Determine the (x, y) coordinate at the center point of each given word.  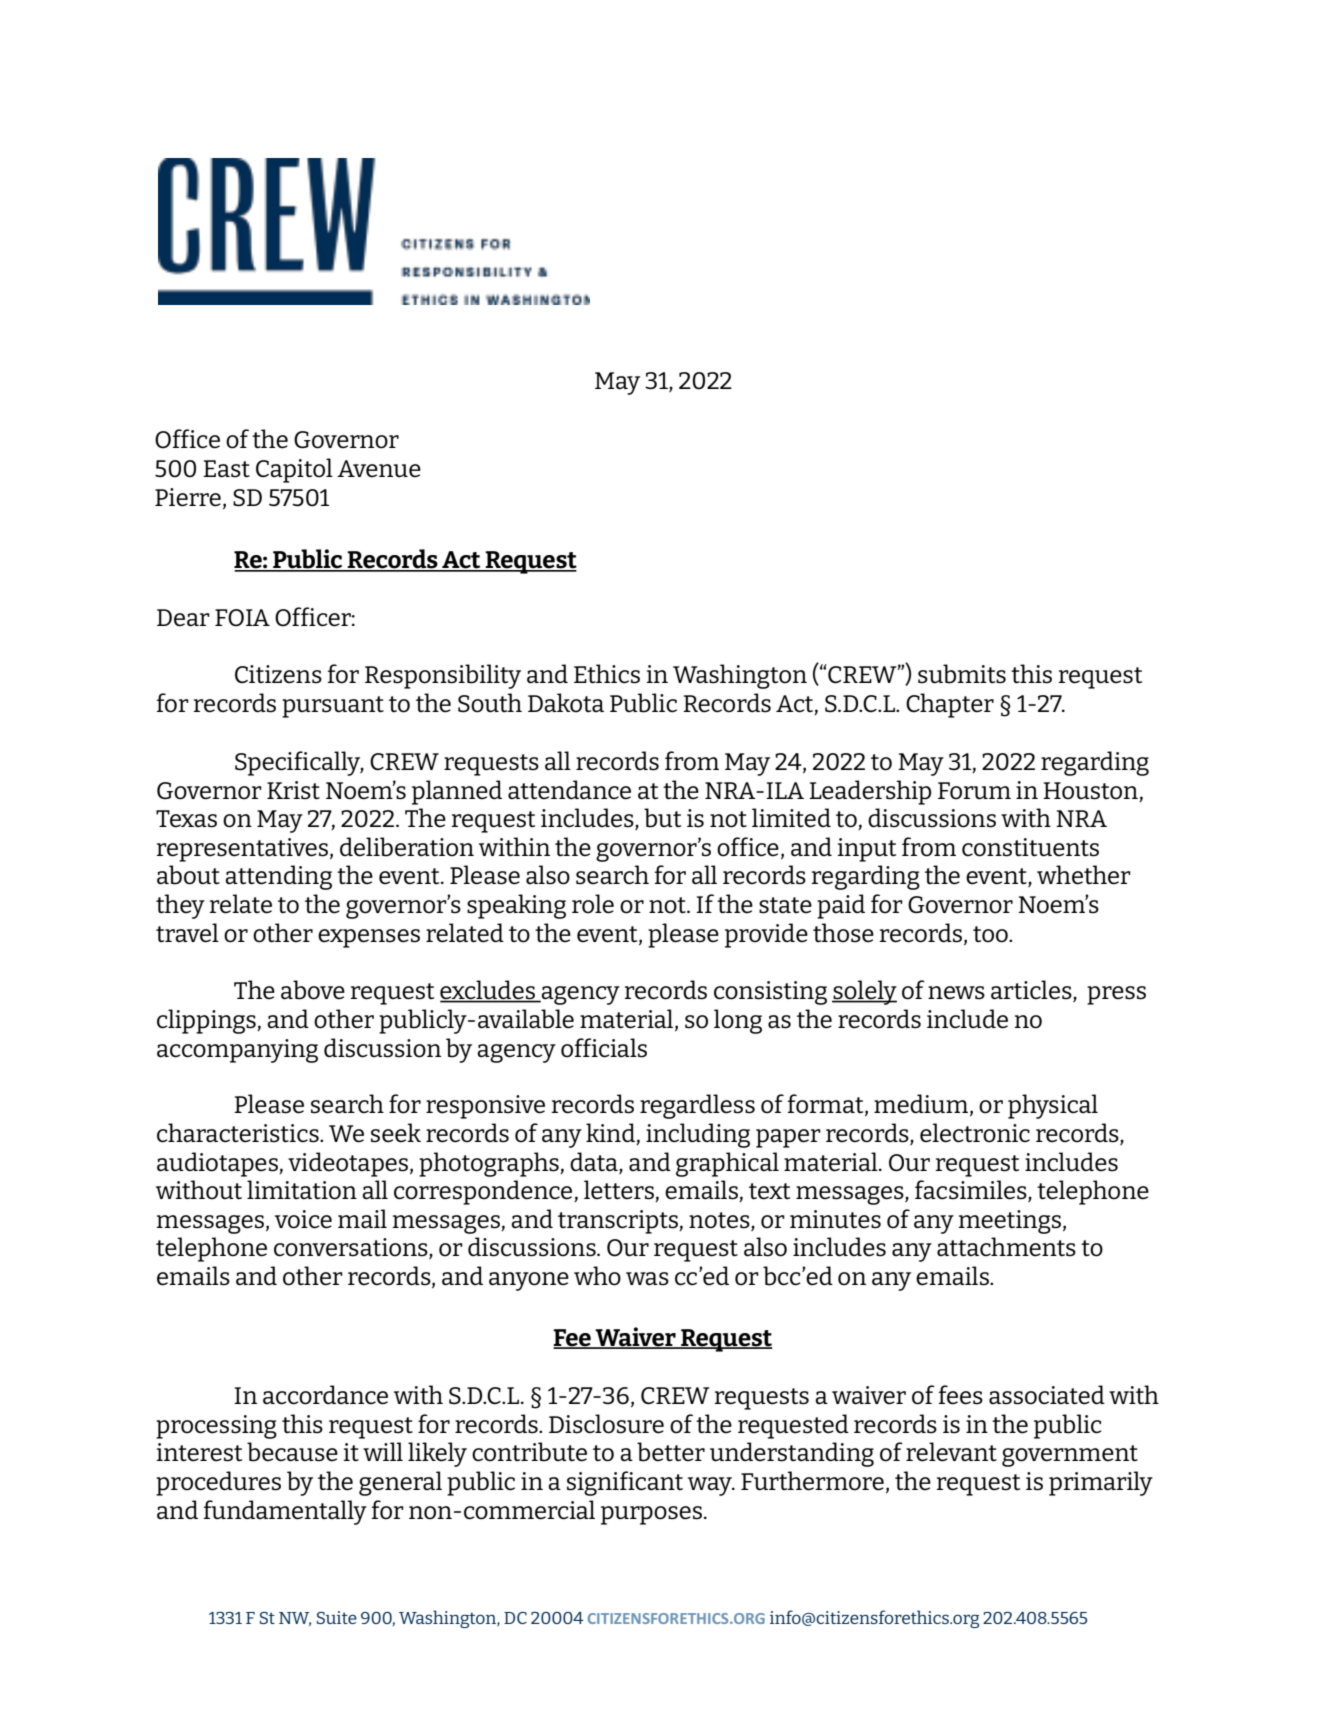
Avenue (379, 469)
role (593, 904)
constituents (1030, 847)
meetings (1009, 1222)
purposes (653, 1515)
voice (303, 1219)
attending (278, 877)
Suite (337, 1617)
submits (962, 674)
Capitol (294, 470)
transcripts (619, 1222)
